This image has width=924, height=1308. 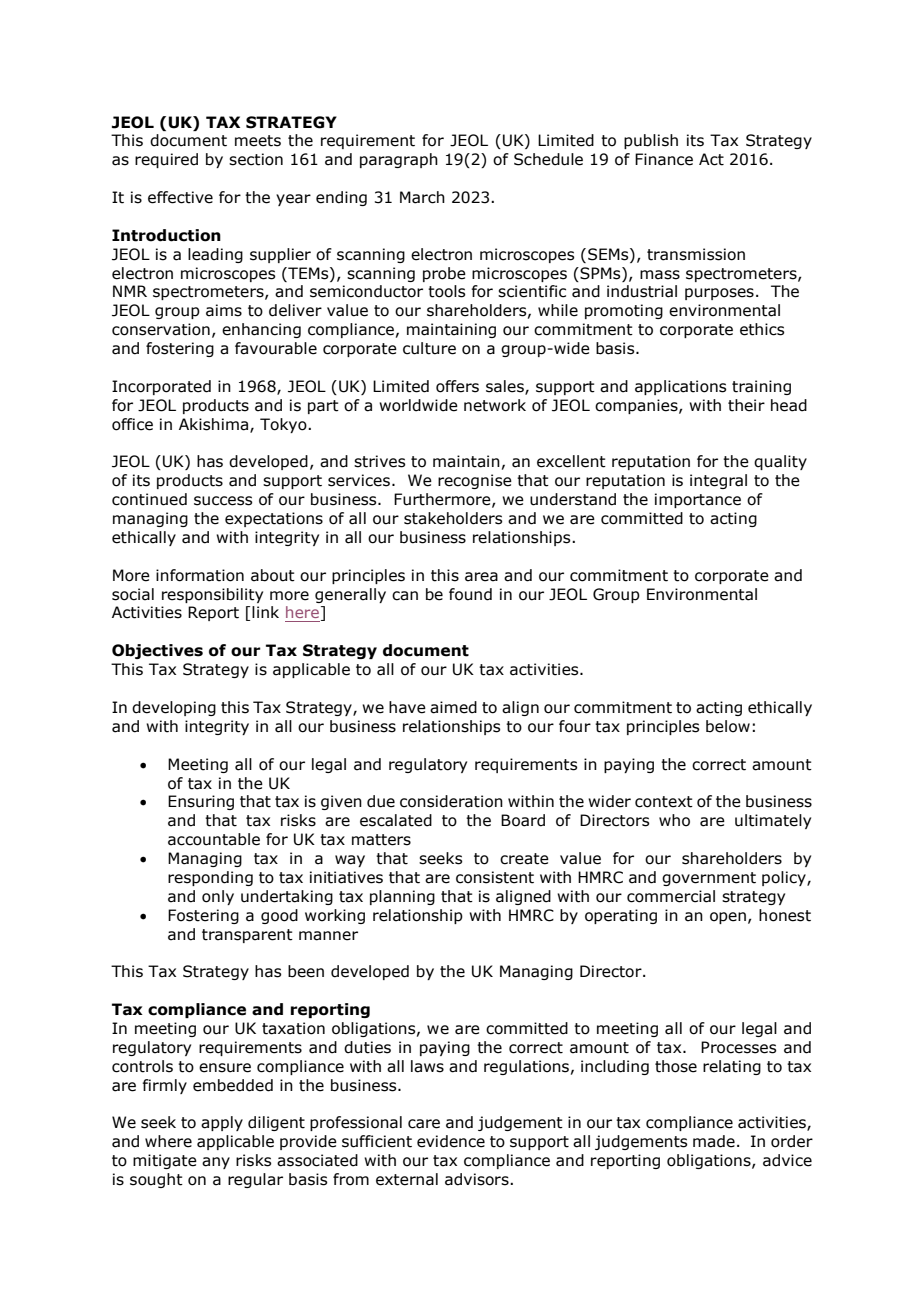 I want to click on effective, so click(x=180, y=197).
